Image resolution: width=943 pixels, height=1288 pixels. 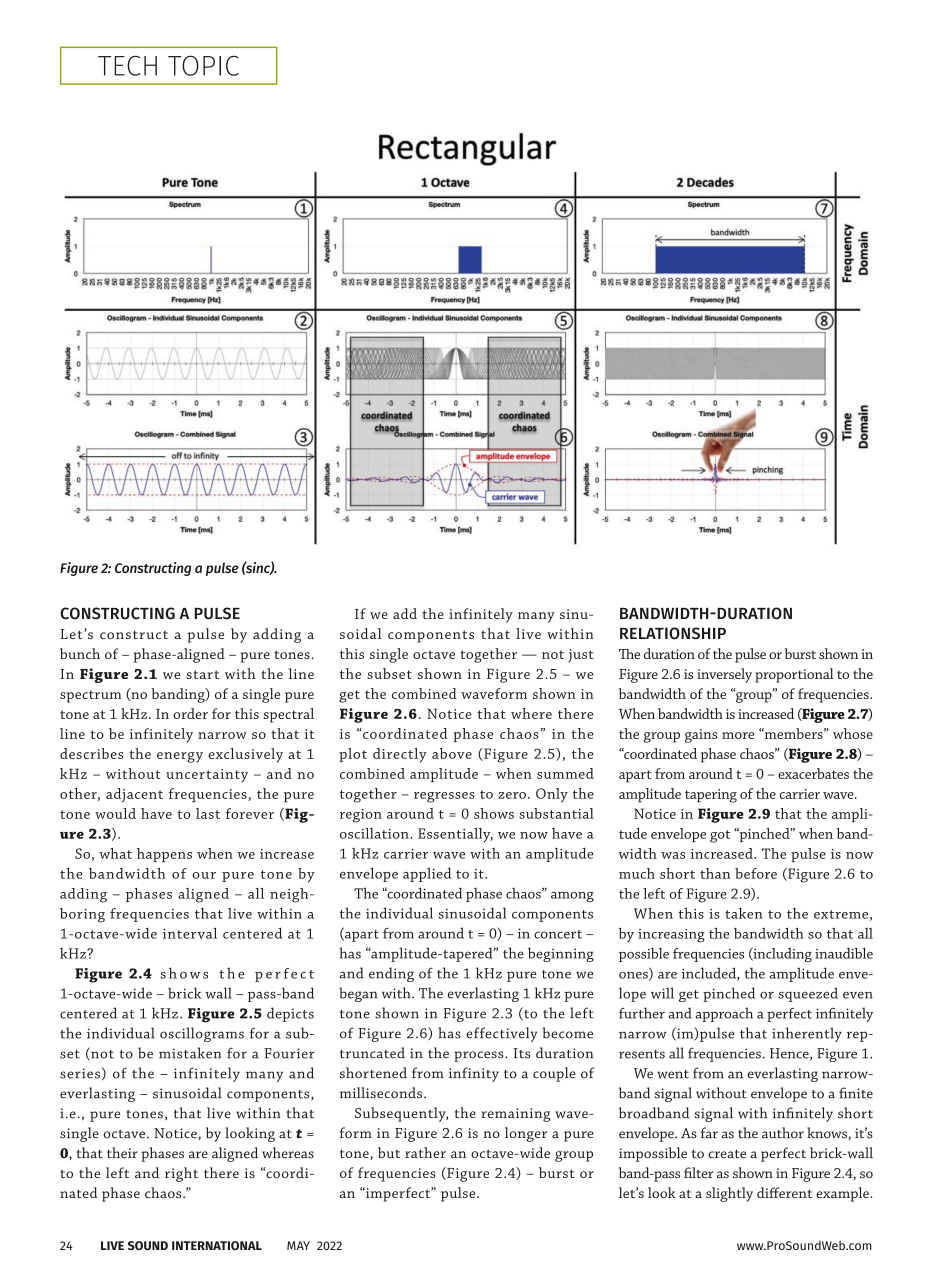 What do you see at coordinates (203, 65) in the screenshot?
I see `TOPIC` at bounding box center [203, 65].
